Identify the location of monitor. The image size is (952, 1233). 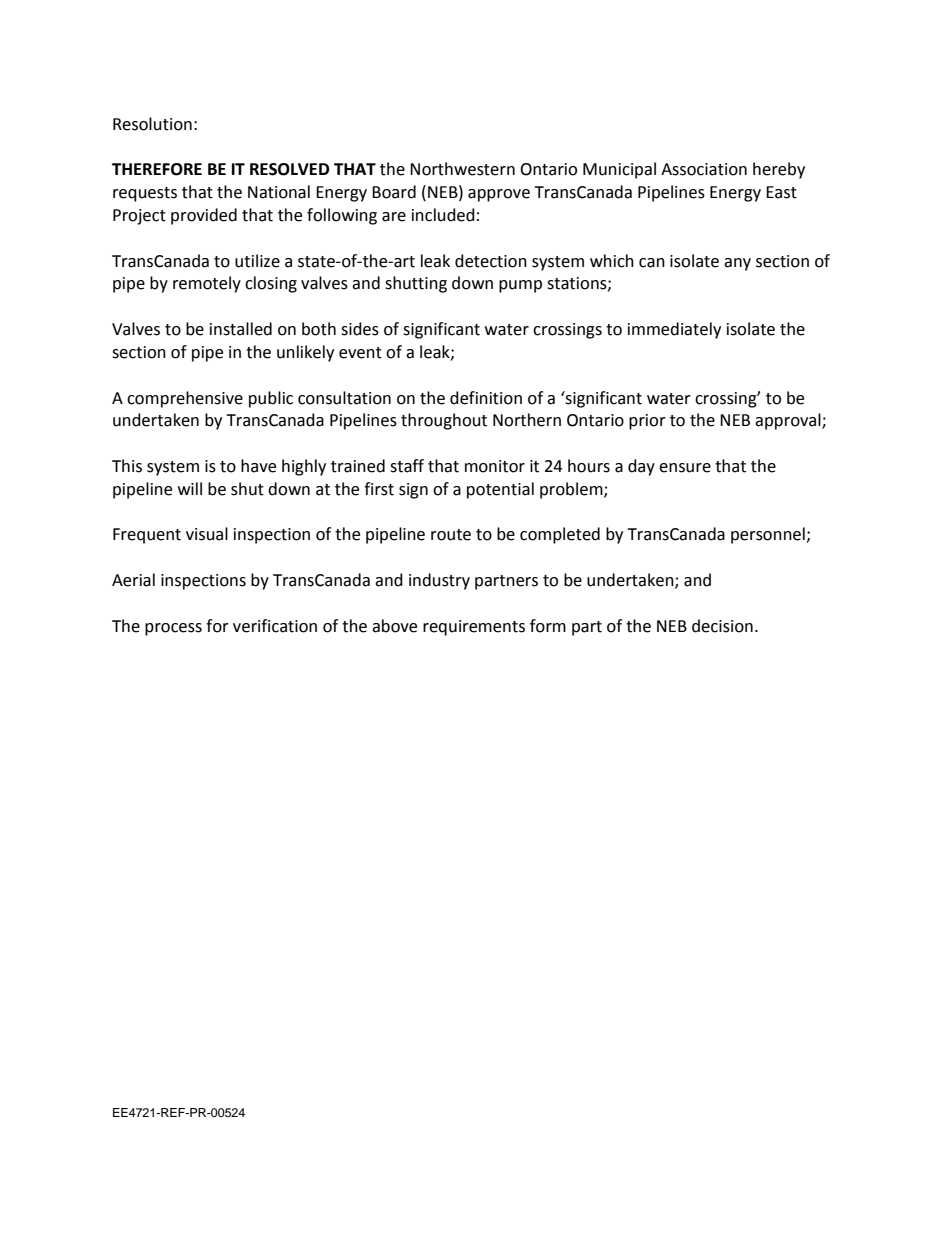
(495, 466).
